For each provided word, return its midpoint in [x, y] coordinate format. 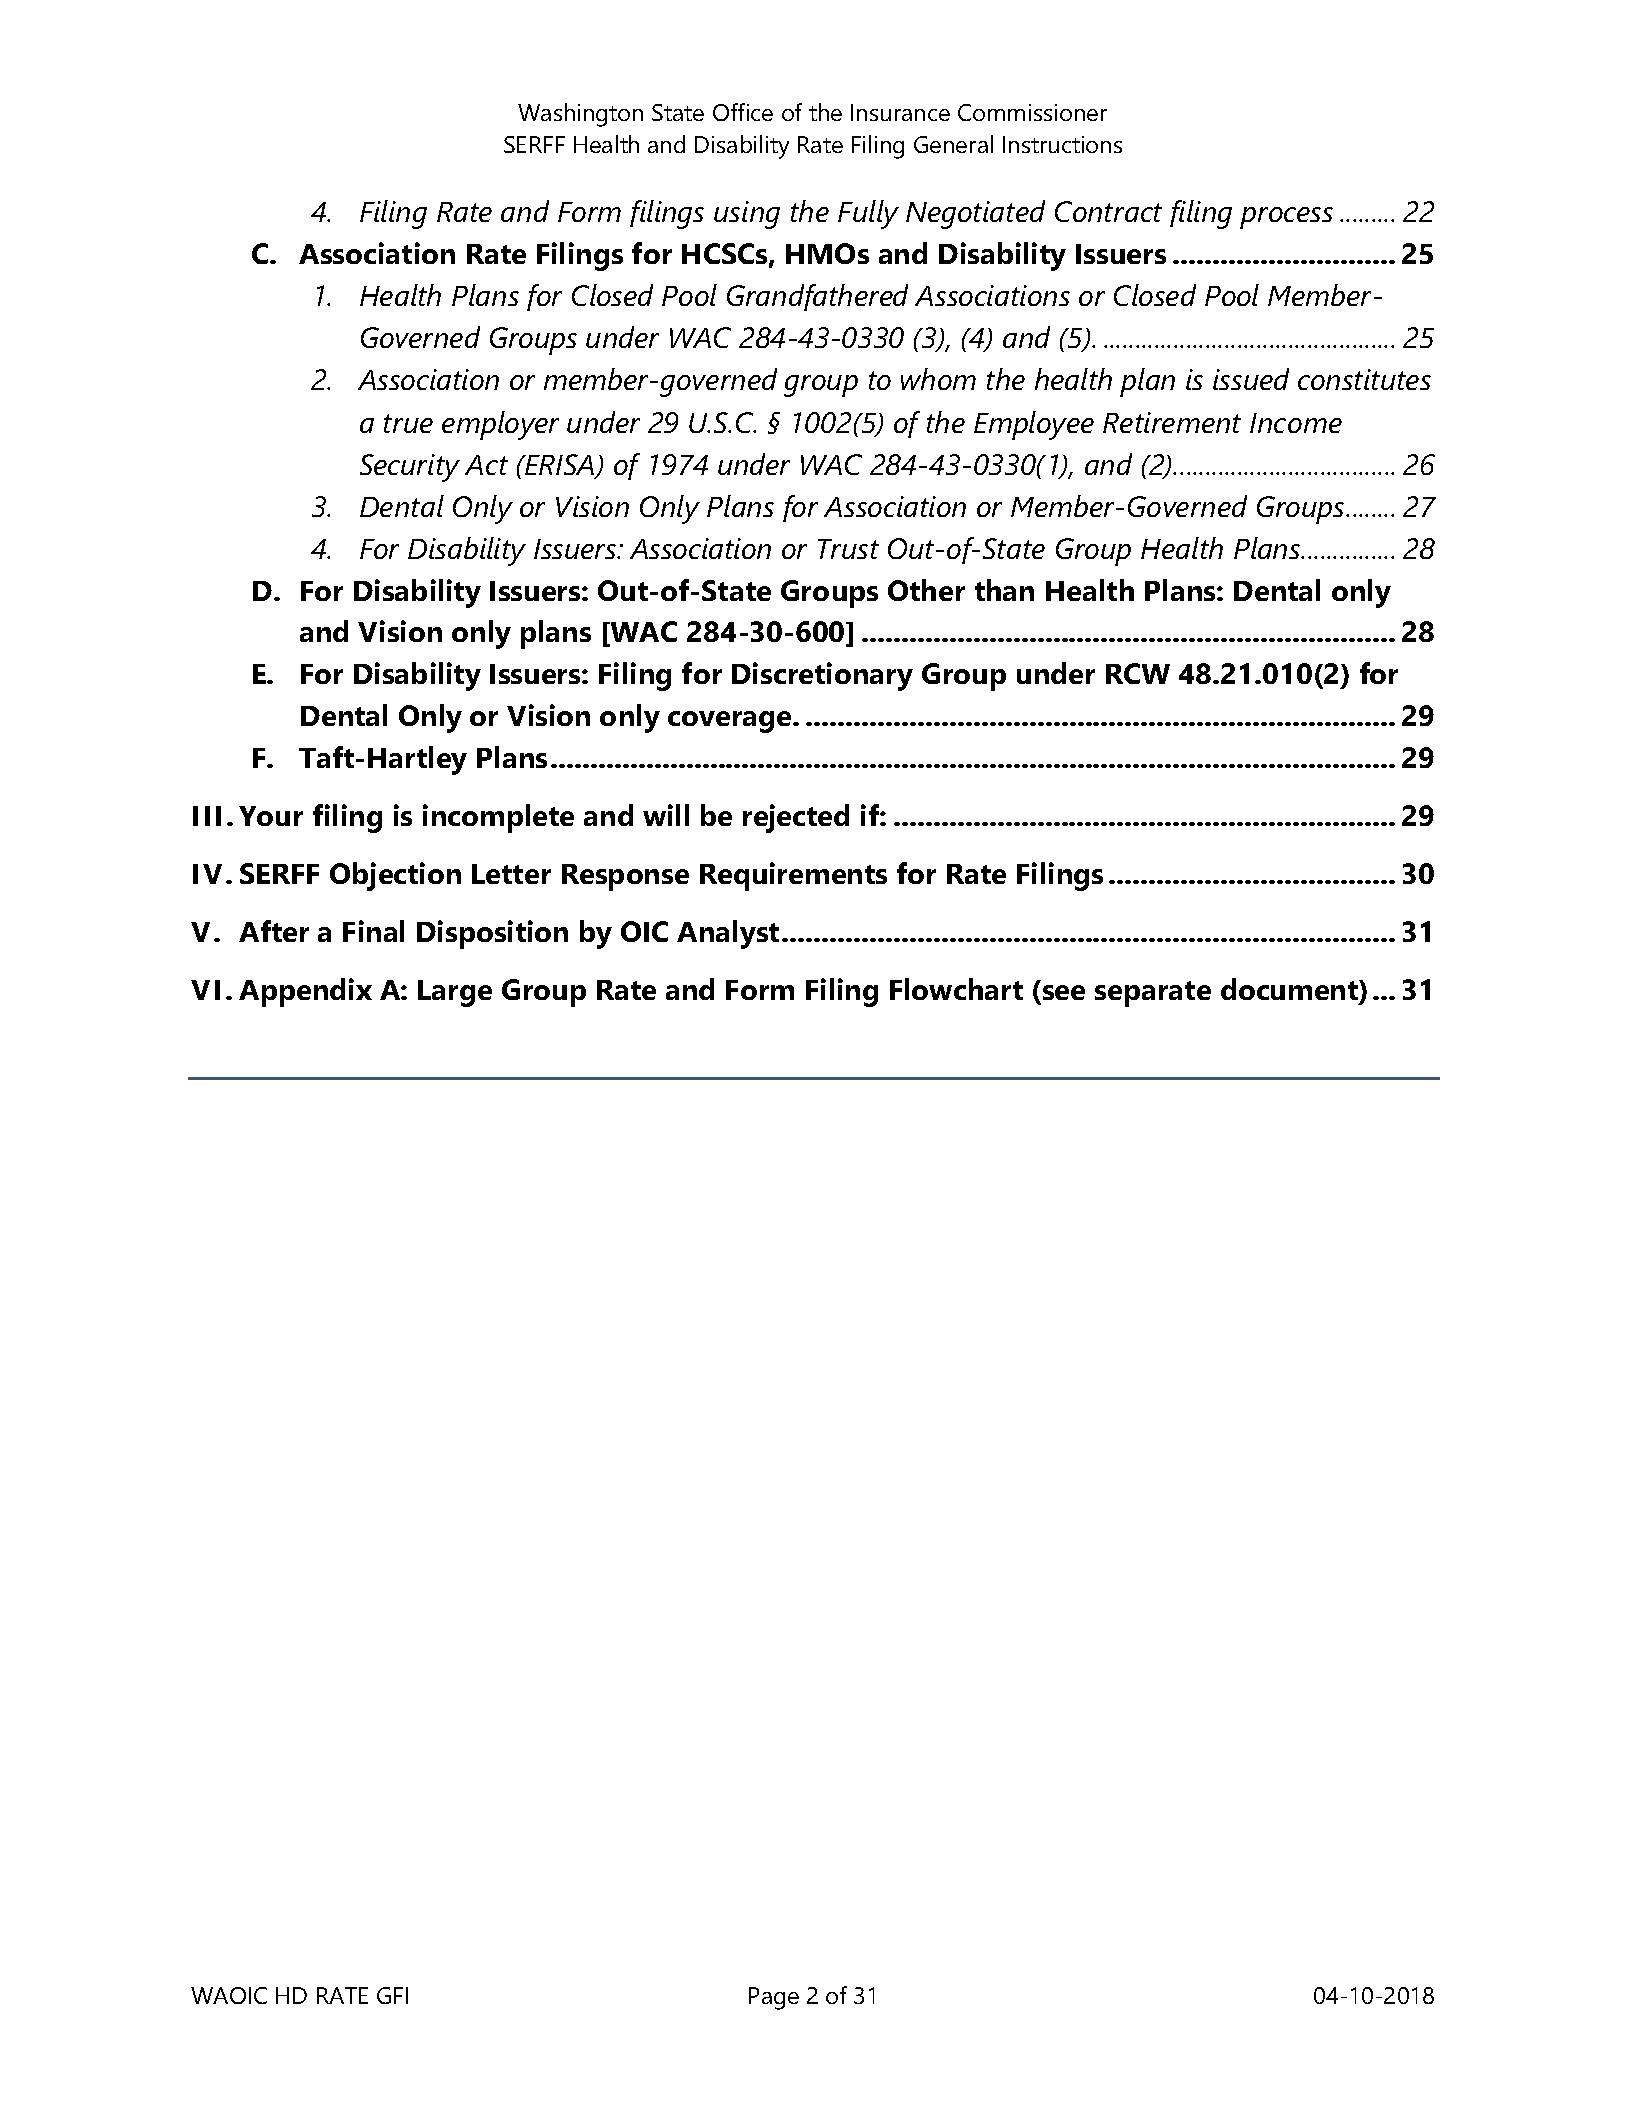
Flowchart [956, 989]
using [747, 215]
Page [774, 1998]
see [1064, 992]
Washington [580, 115]
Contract [1108, 211]
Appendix [305, 992]
